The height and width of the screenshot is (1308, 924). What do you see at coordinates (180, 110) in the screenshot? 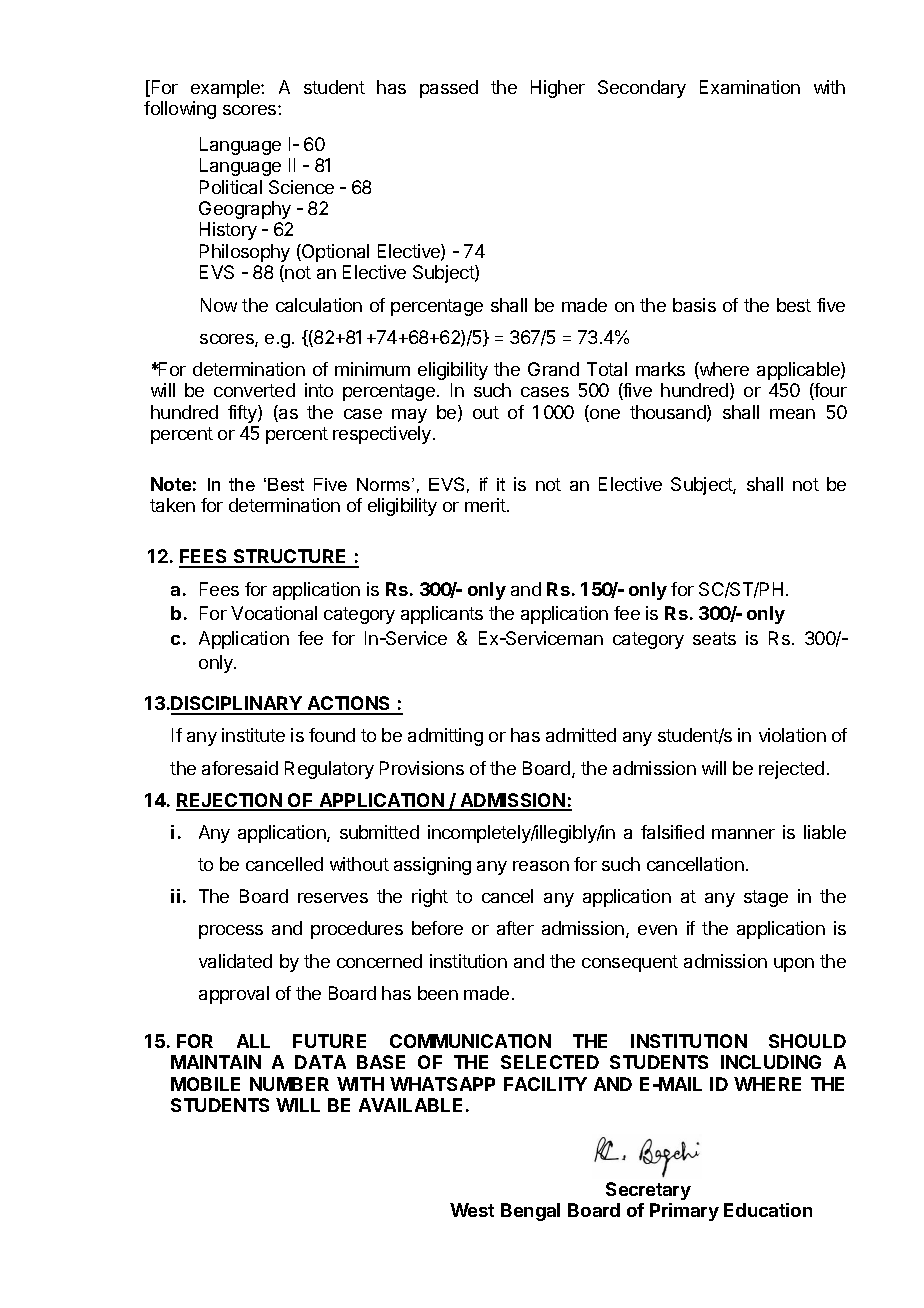
I see `following` at bounding box center [180, 110].
